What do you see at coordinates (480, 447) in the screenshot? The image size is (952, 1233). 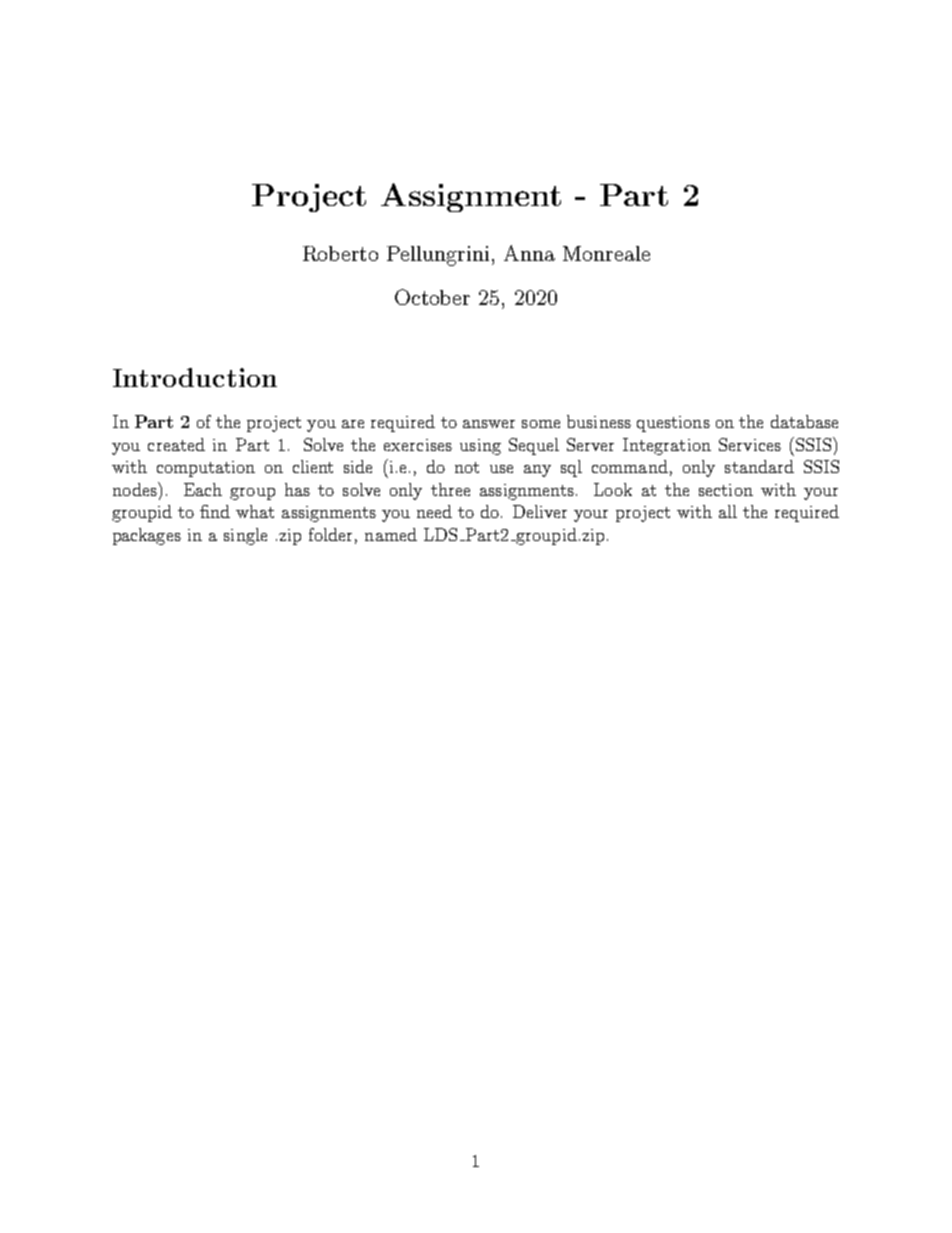 I see `using` at bounding box center [480, 447].
